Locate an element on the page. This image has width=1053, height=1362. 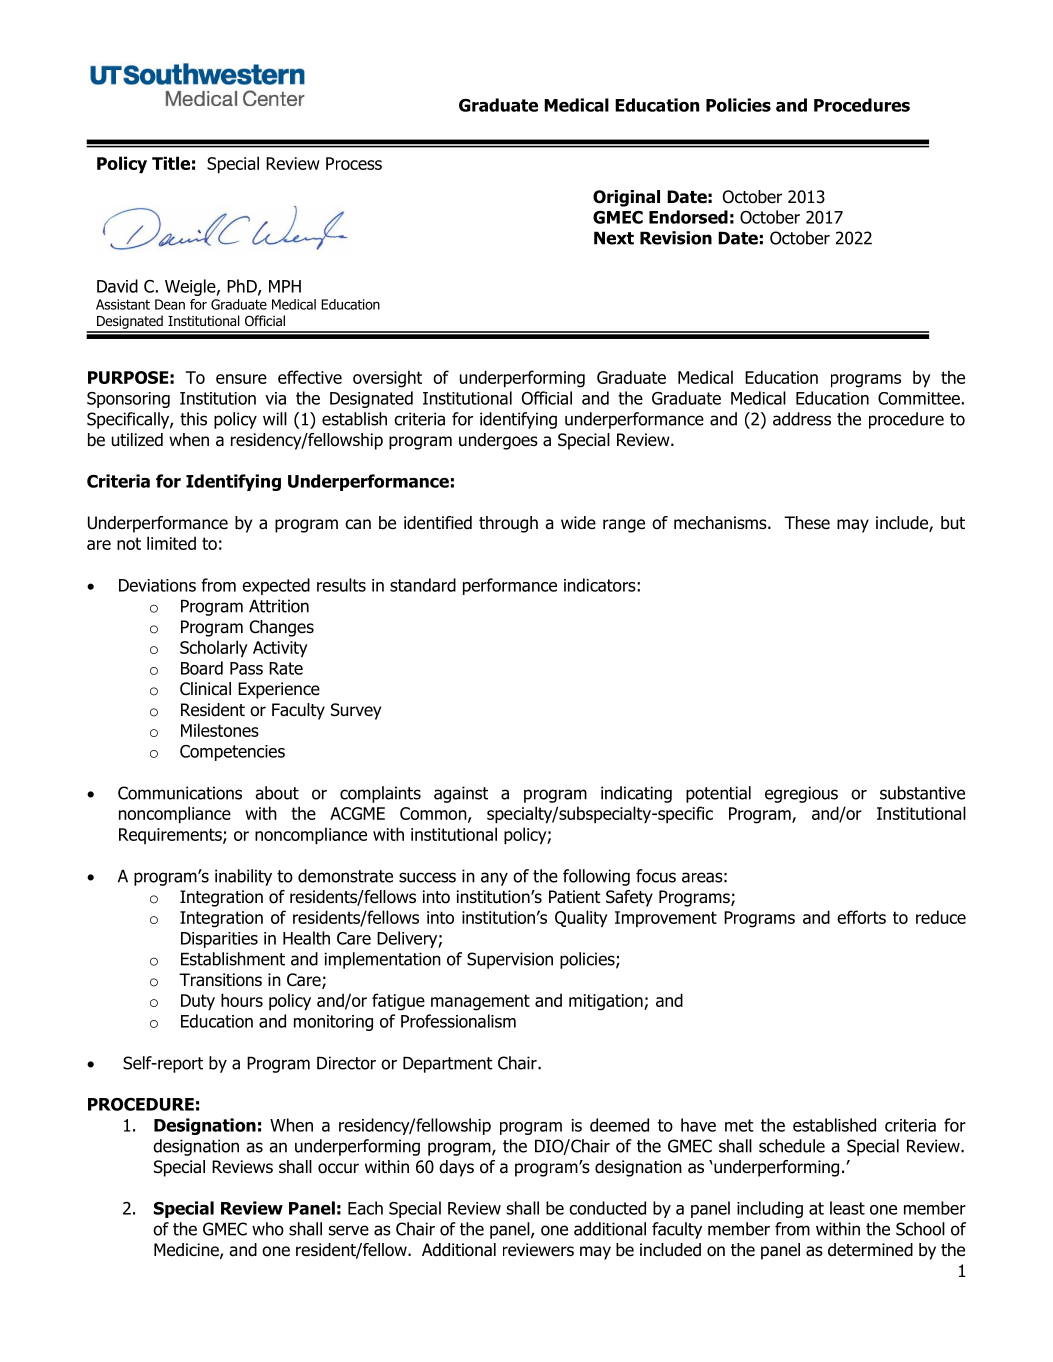
any is located at coordinates (494, 879).
